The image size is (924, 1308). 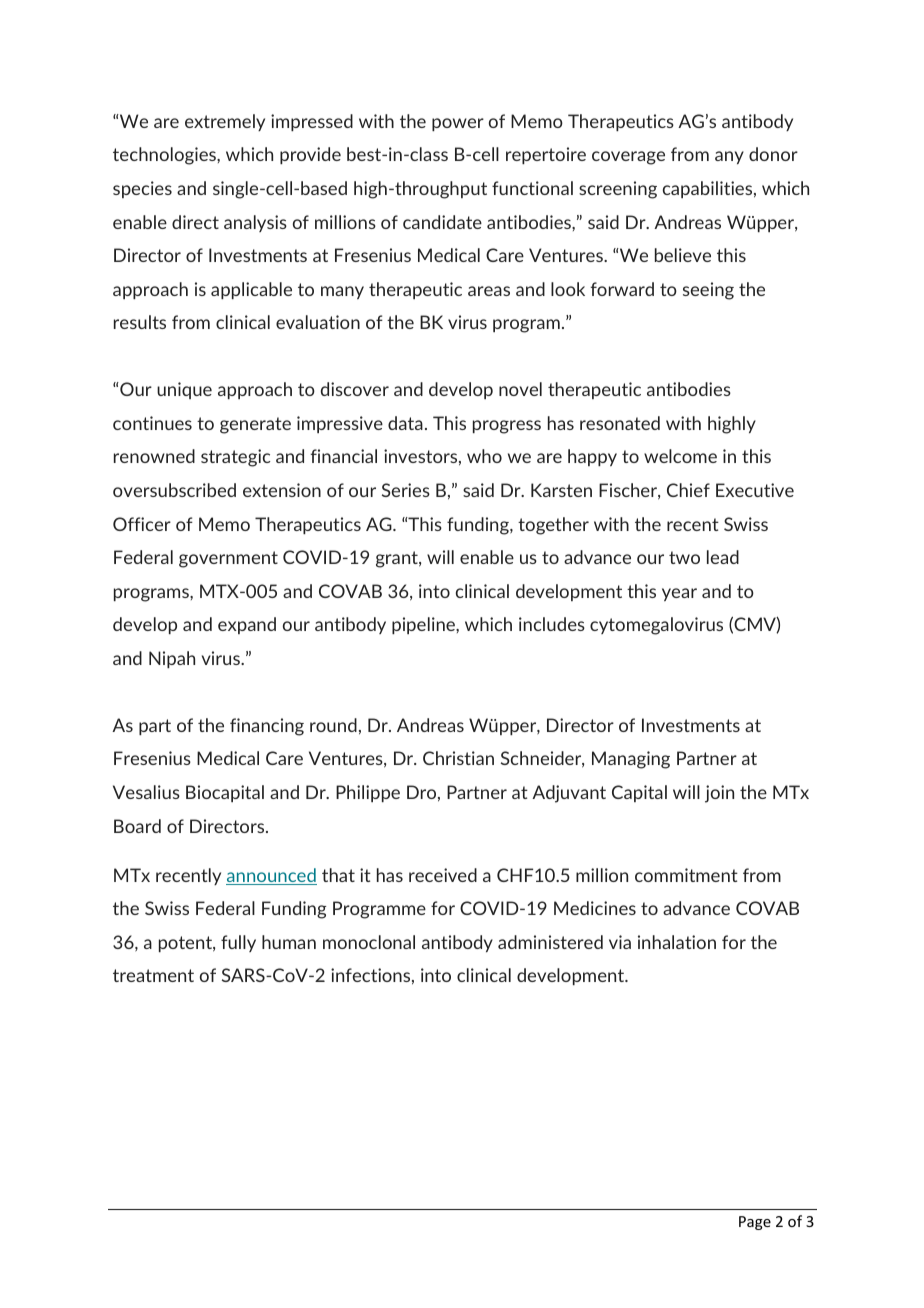 I want to click on coverage, so click(x=628, y=158).
